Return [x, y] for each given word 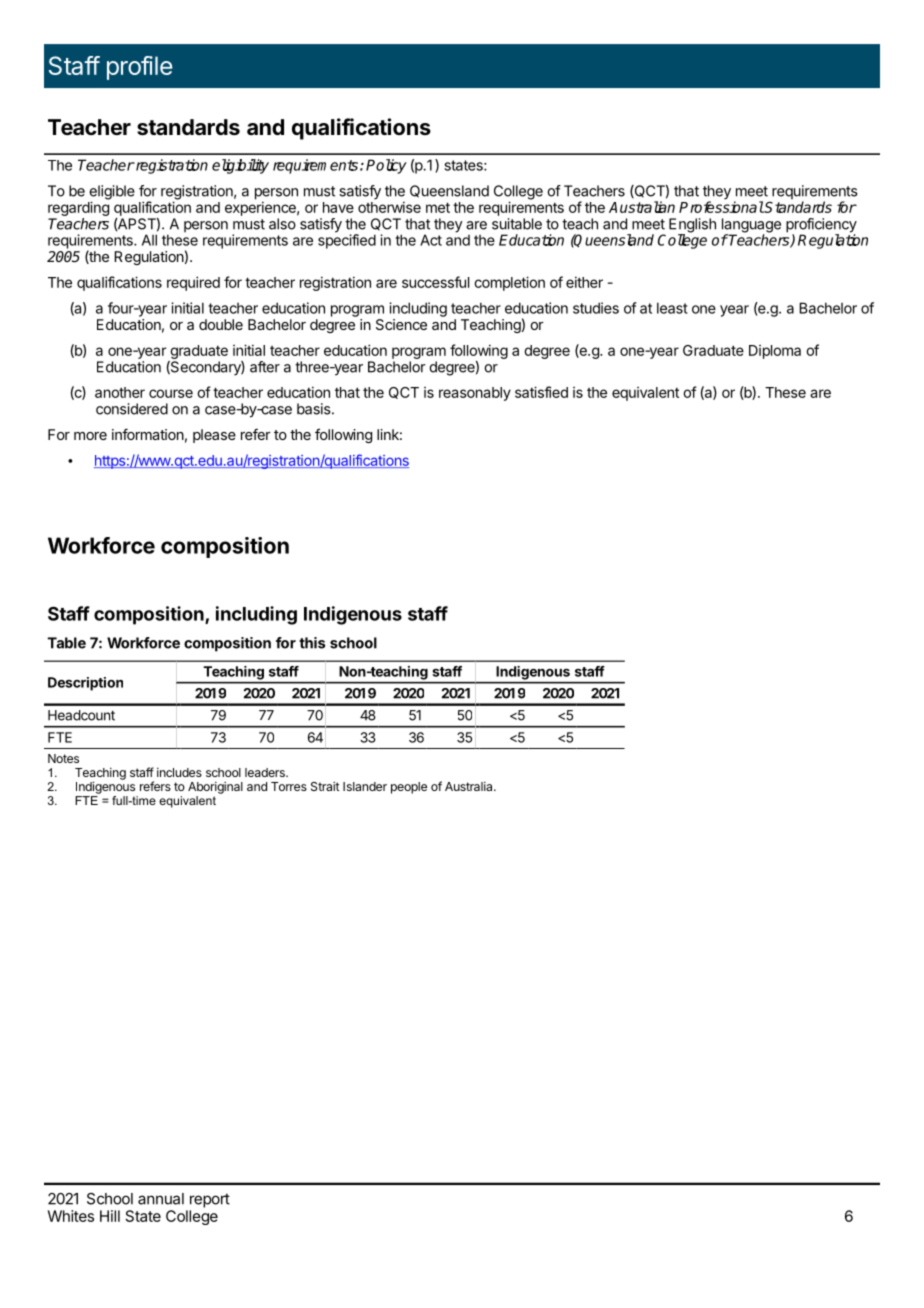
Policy [386, 166]
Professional [721, 207]
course [171, 393]
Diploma [775, 352]
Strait [325, 786]
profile [139, 68]
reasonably [475, 394]
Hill [110, 1216]
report [210, 1200]
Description [85, 684]
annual [161, 1199]
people [409, 788]
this [312, 643]
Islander [365, 786]
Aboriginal [215, 787]
